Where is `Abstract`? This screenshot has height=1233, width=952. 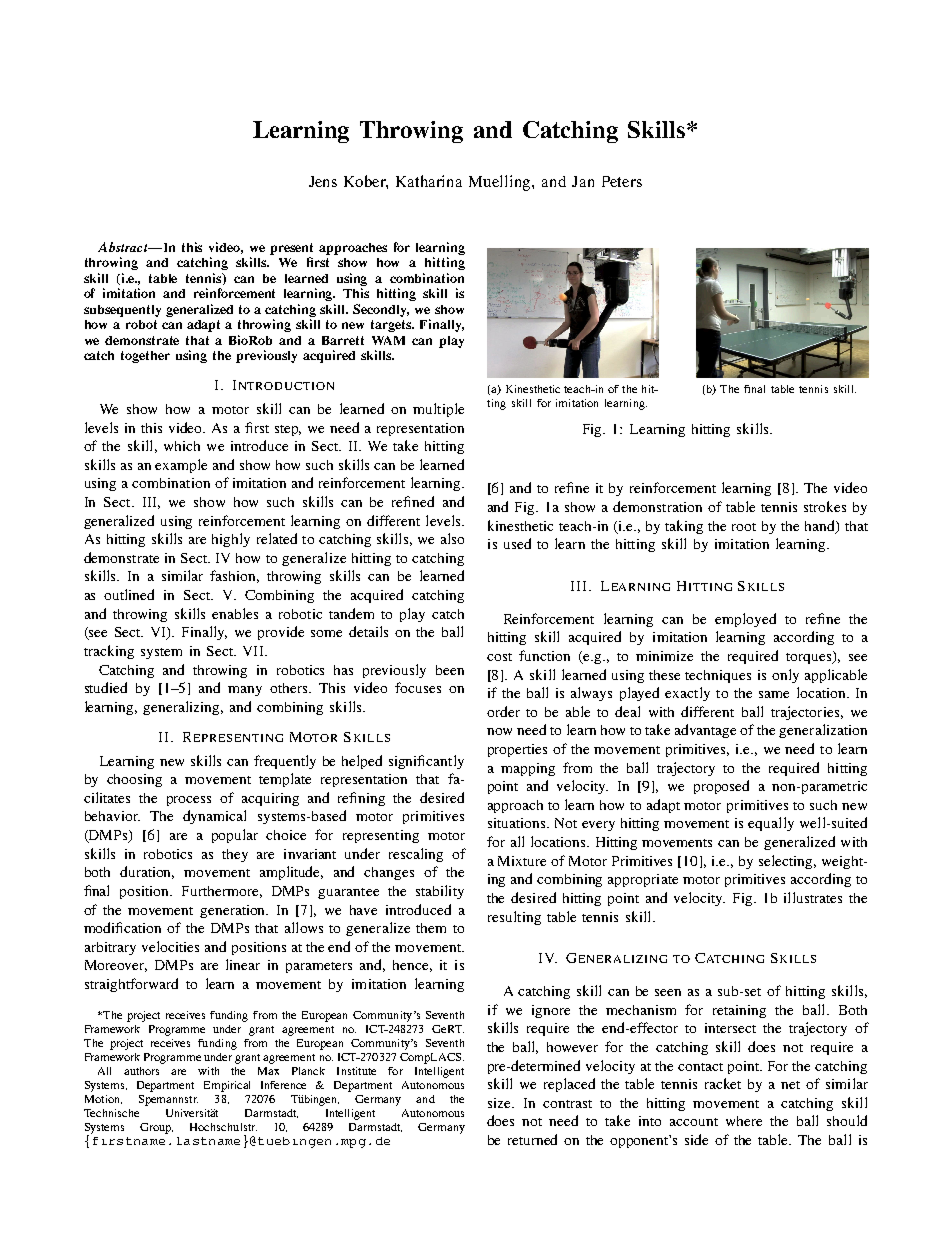
Abstract is located at coordinates (124, 247).
